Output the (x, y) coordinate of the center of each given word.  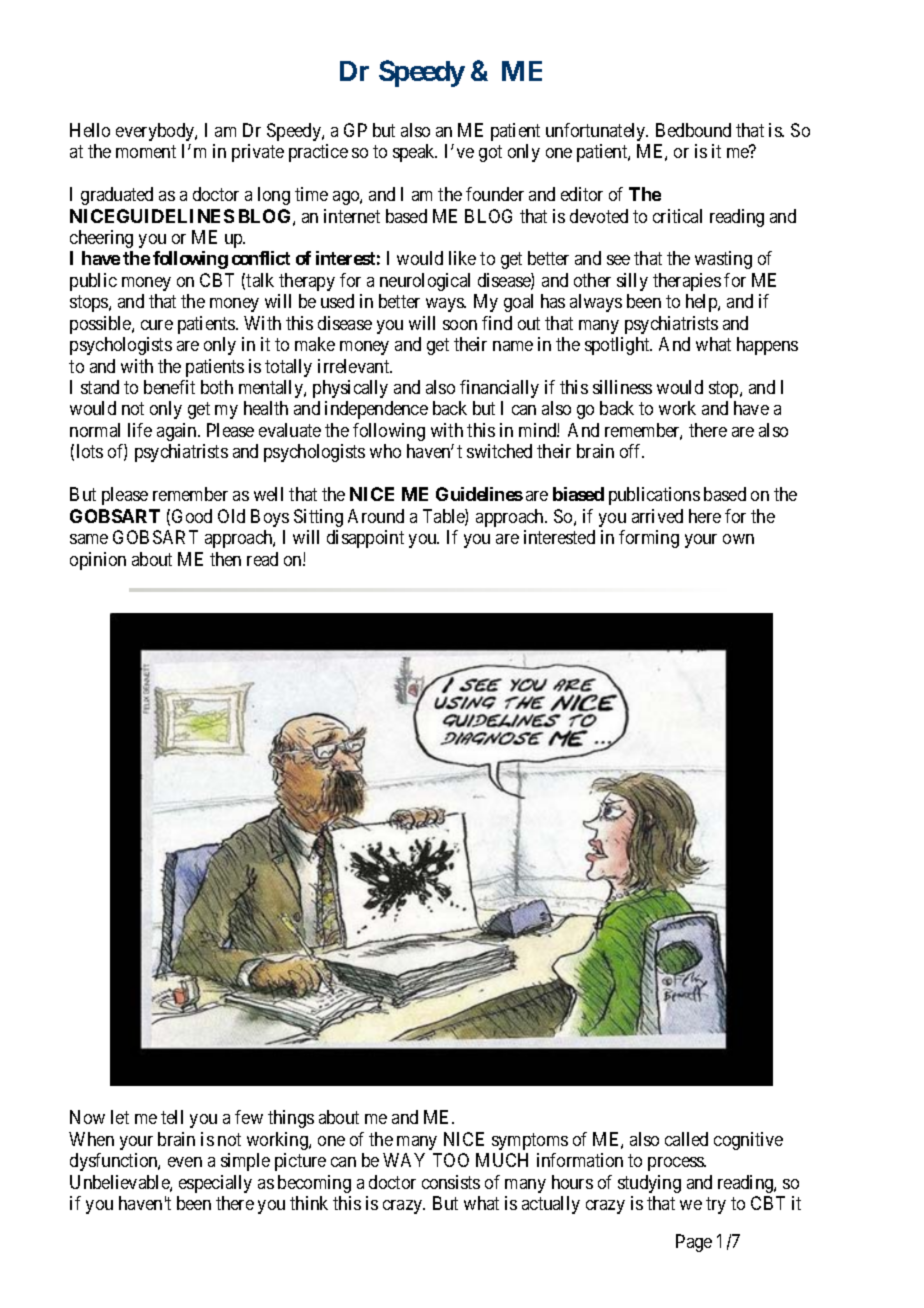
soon (460, 325)
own (738, 539)
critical (677, 216)
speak (415, 153)
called (686, 1139)
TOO (451, 1160)
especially (215, 1184)
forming (649, 539)
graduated (117, 196)
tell (172, 1117)
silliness (622, 387)
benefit (169, 387)
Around (376, 516)
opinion (98, 561)
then (225, 559)
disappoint (365, 539)
